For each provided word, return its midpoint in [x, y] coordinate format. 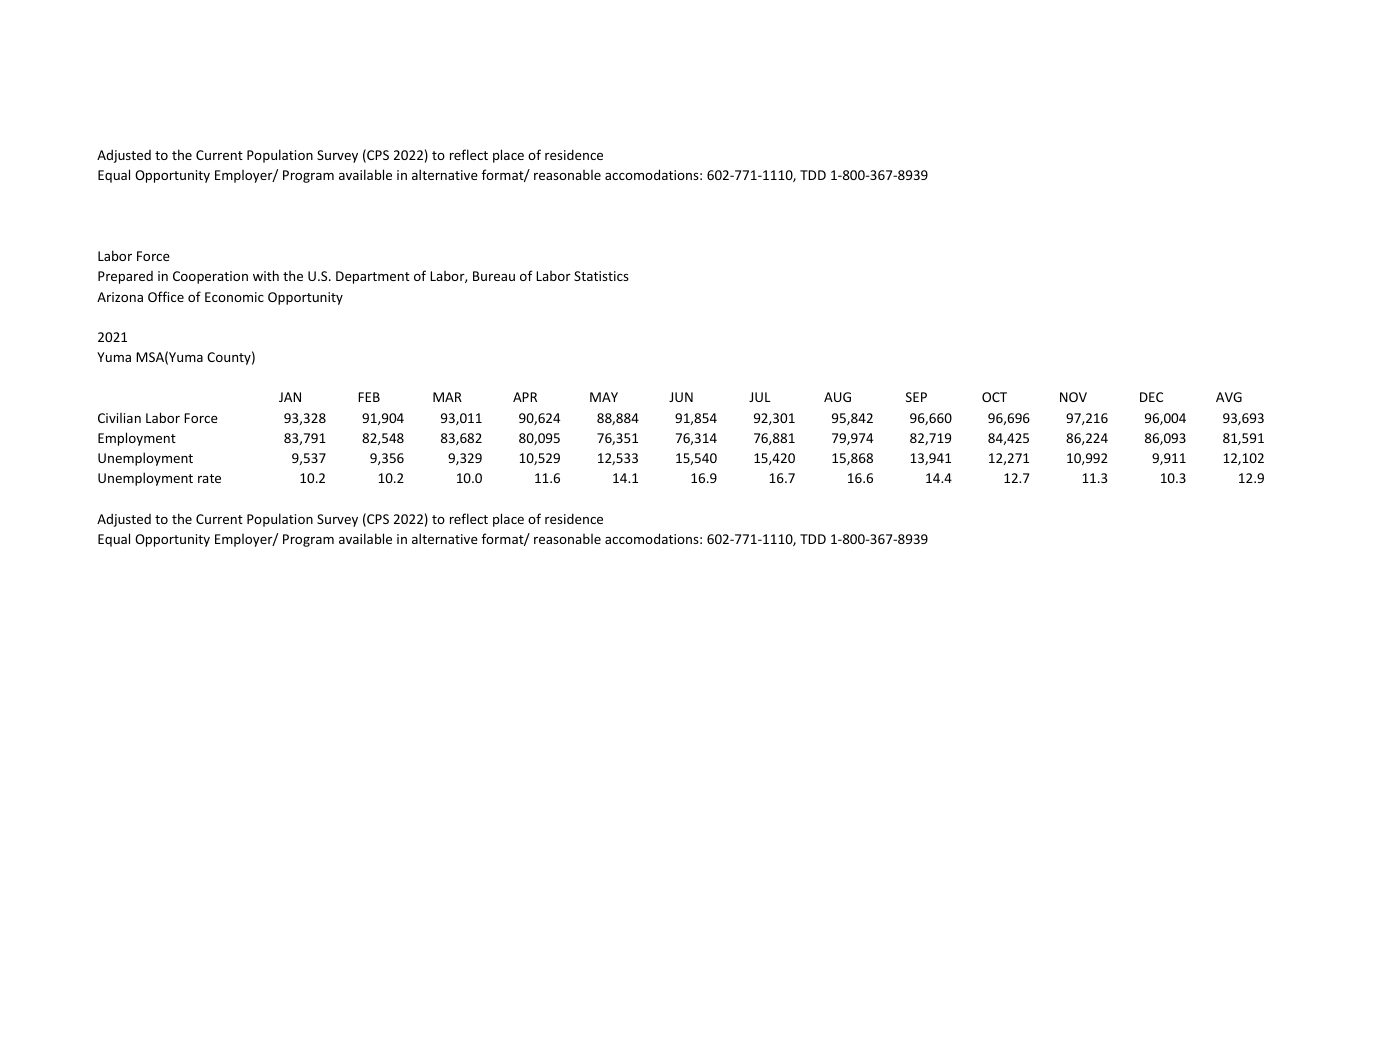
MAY [604, 397]
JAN [290, 397]
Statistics [601, 276]
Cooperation [210, 277]
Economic [234, 297]
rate [209, 478]
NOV [1073, 397]
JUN [681, 397]
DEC [1151, 397]
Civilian [119, 418]
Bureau [494, 276]
